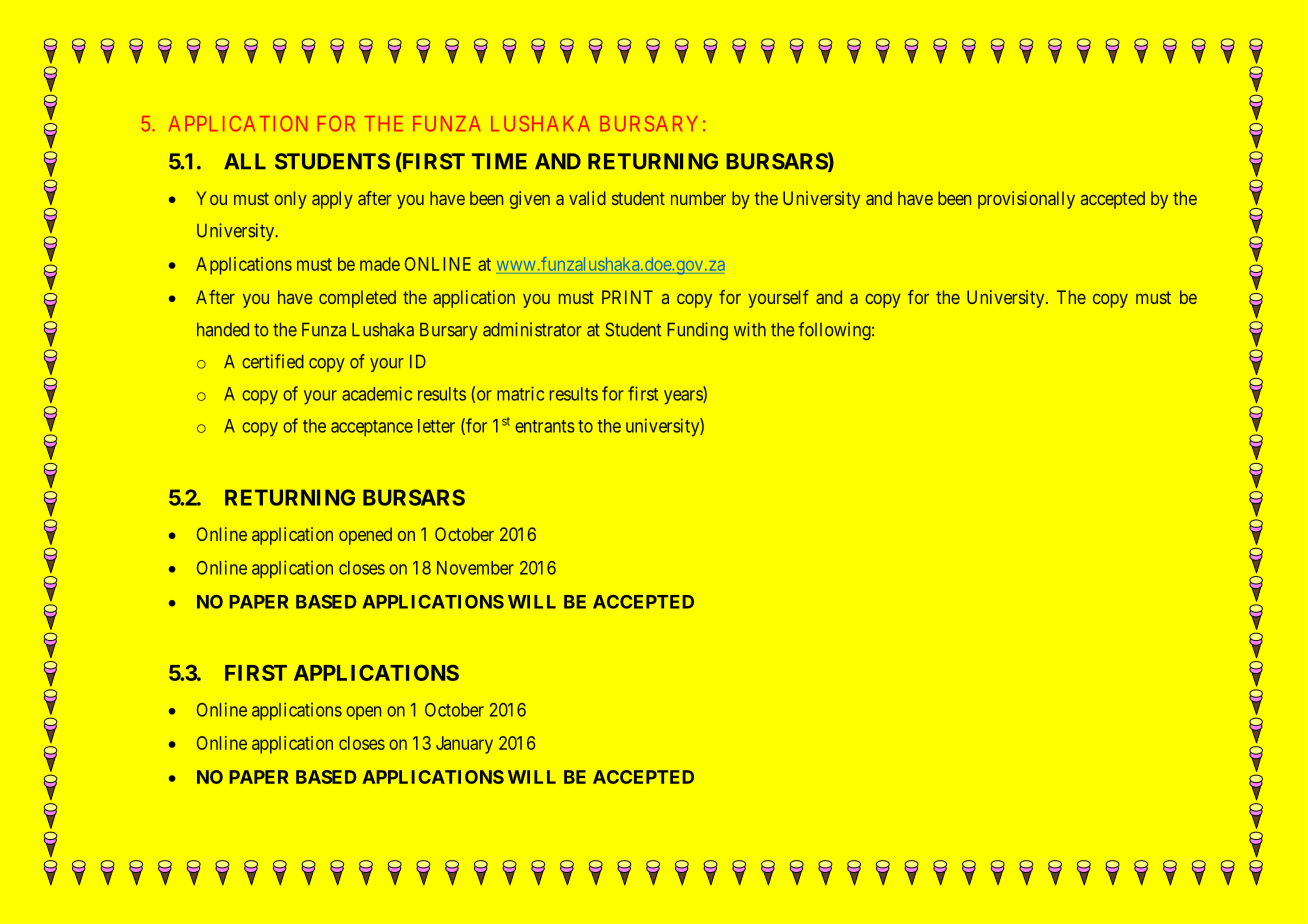  I want to click on January, so click(464, 745).
